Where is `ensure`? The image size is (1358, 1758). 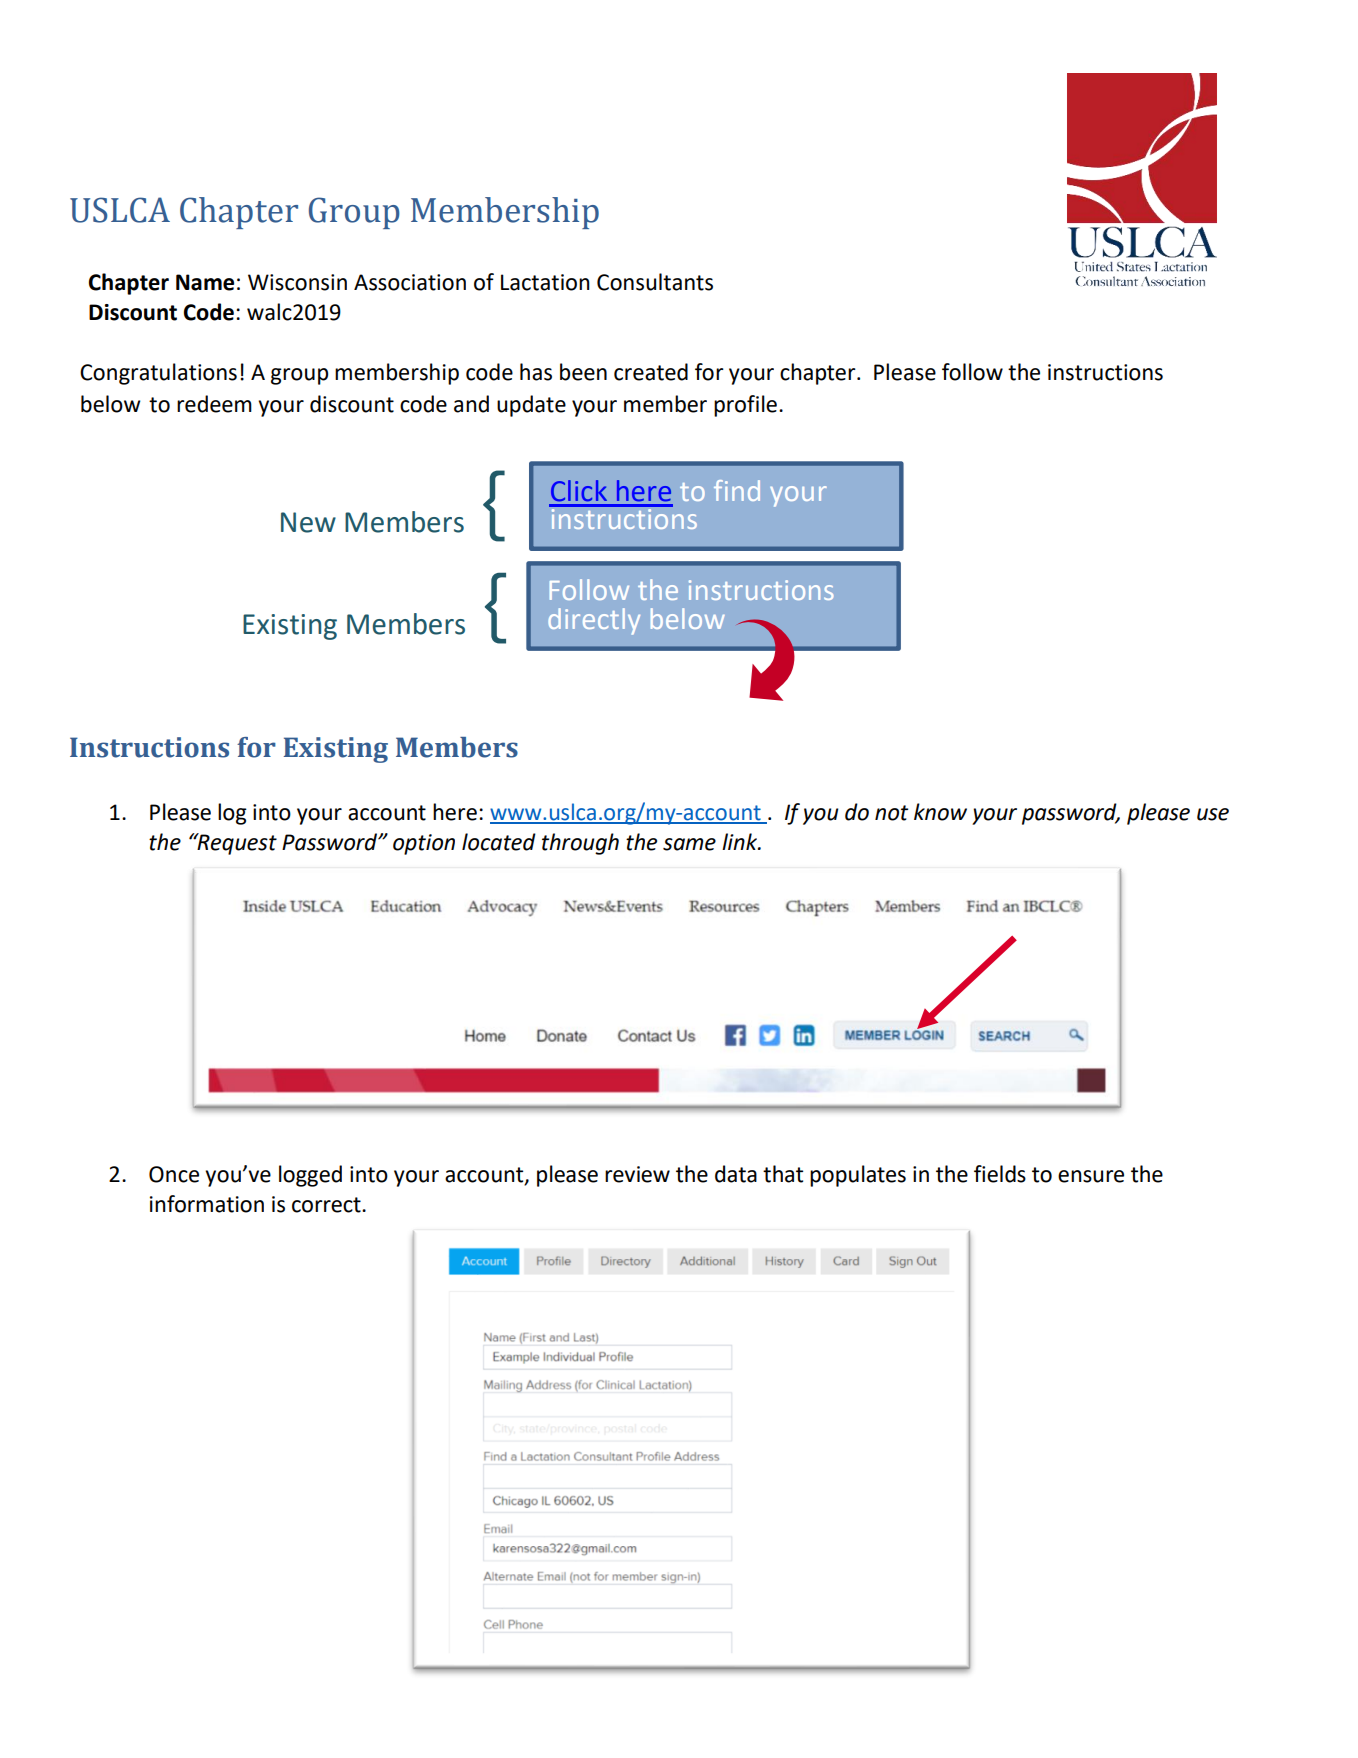
ensure is located at coordinates (1091, 1176).
